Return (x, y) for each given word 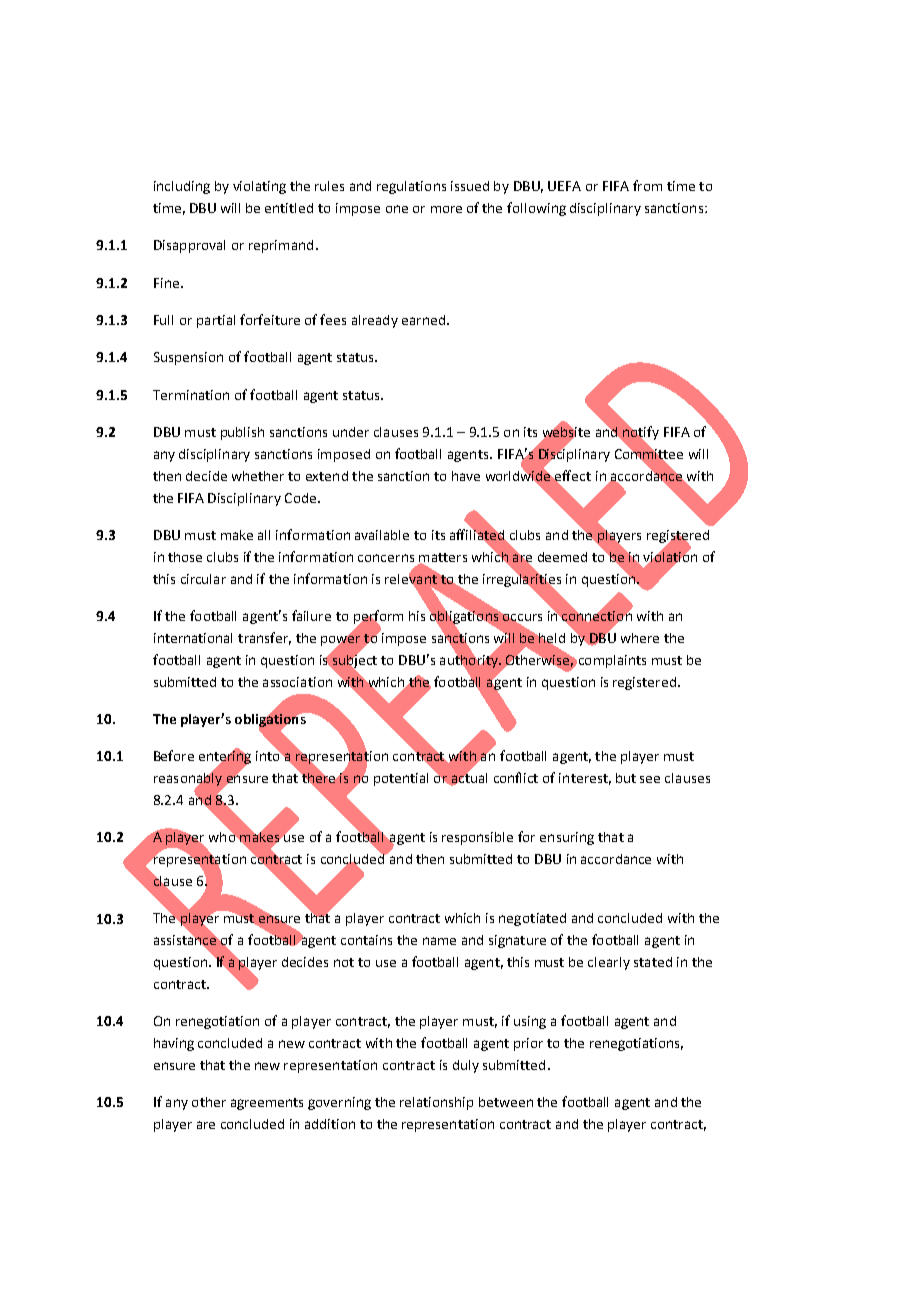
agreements (267, 1104)
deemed (562, 557)
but (626, 778)
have (466, 476)
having (174, 1044)
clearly (609, 963)
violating (259, 187)
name (439, 941)
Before (174, 755)
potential (401, 779)
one (397, 209)
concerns (386, 558)
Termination (191, 395)
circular (203, 579)
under (351, 432)
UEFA (564, 186)
